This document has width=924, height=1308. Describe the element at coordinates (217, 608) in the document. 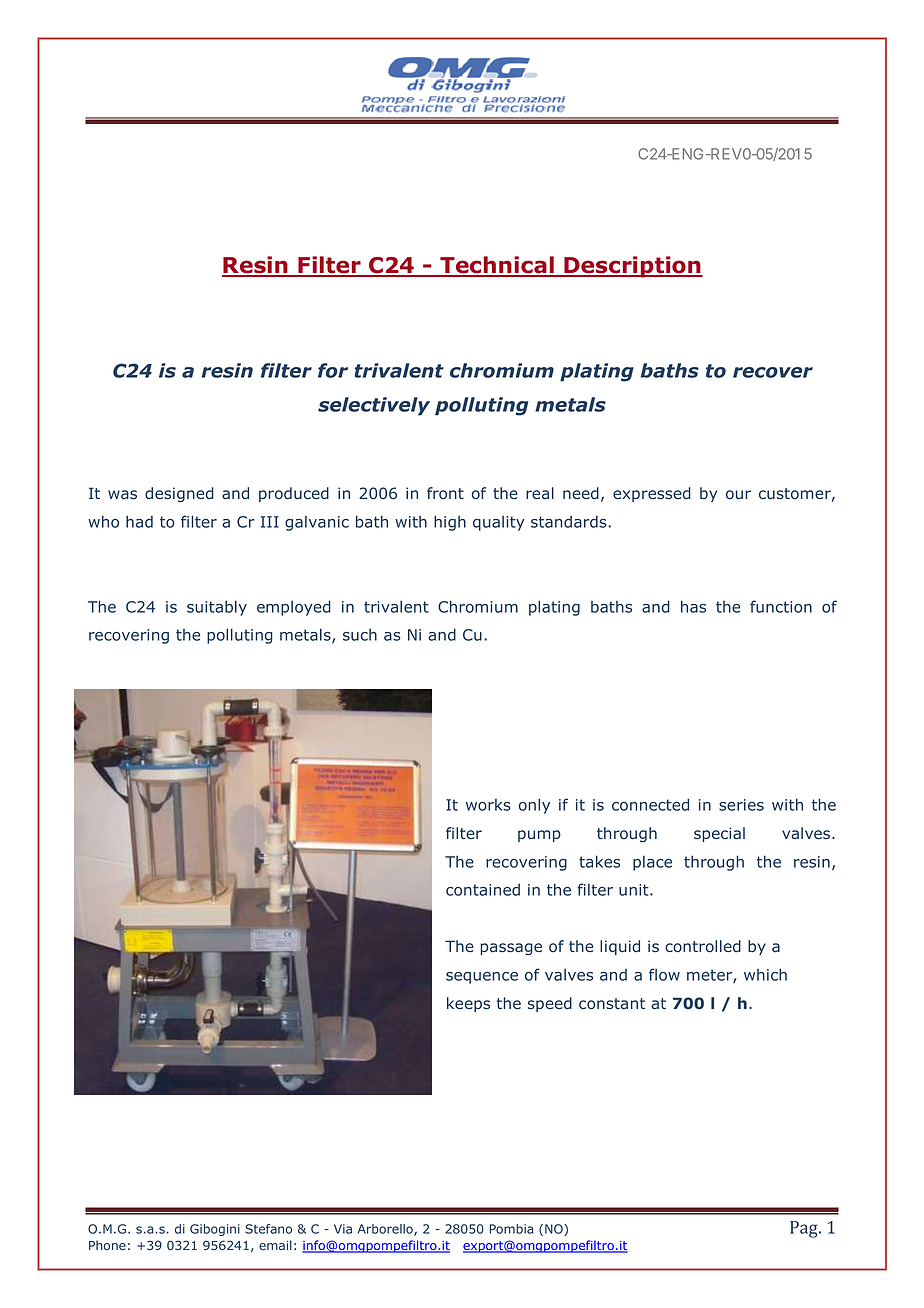

I see `suitably` at that location.
